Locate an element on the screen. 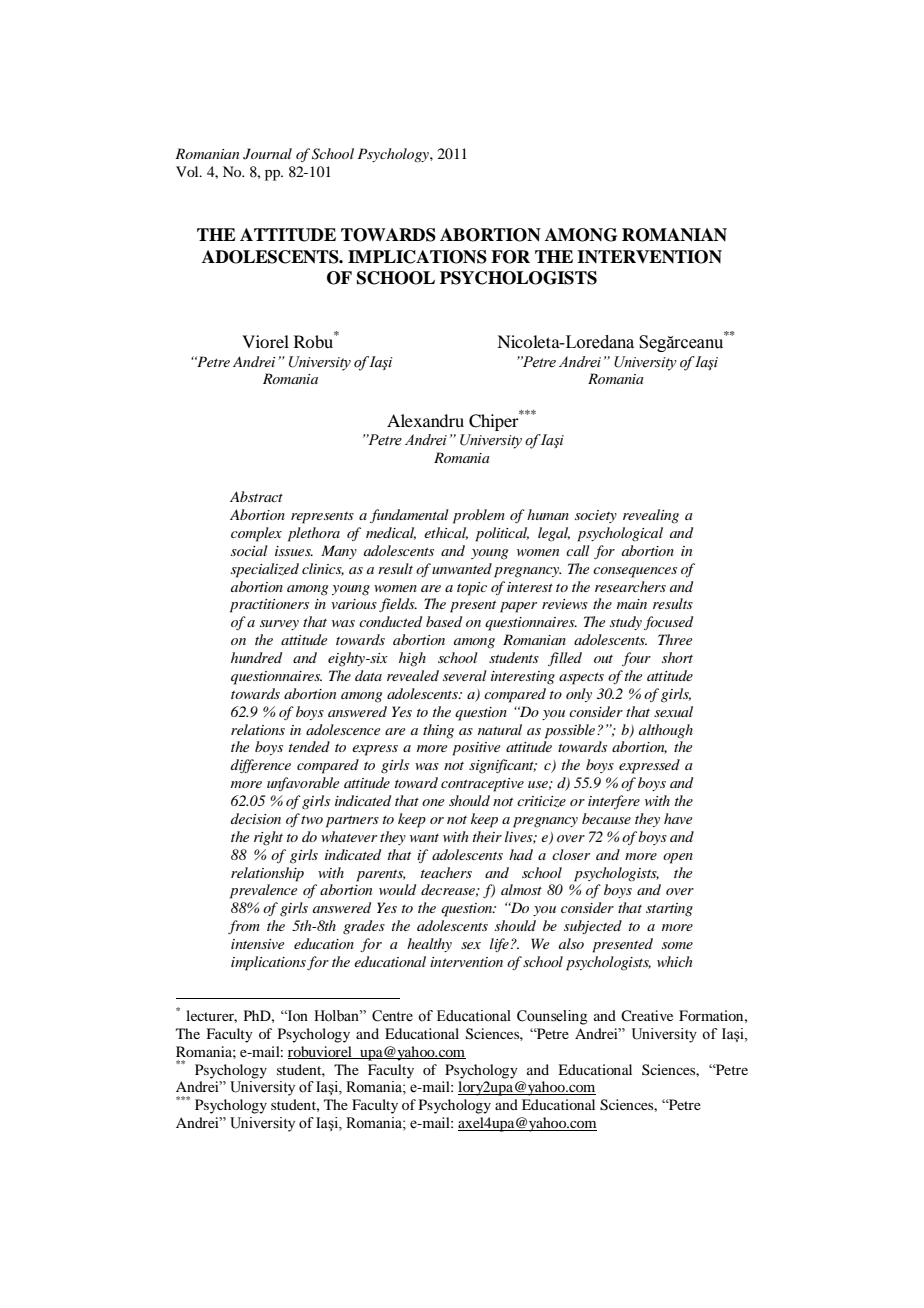 The width and height of the screenshot is (924, 1308). although is located at coordinates (666, 731).
